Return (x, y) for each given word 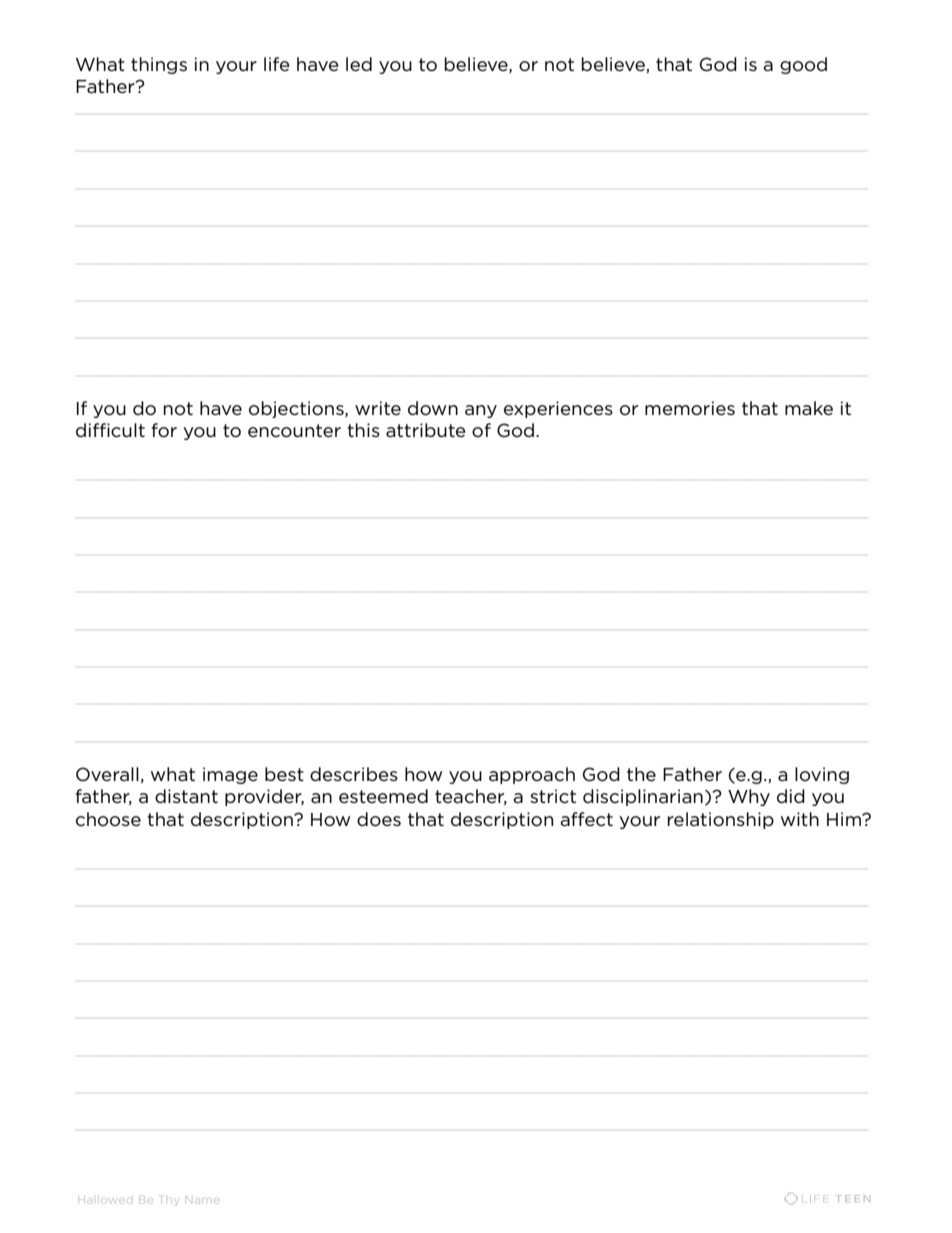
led (359, 64)
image (230, 775)
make (809, 408)
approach (532, 775)
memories (690, 408)
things (159, 65)
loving (822, 775)
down (433, 408)
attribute (426, 430)
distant (186, 796)
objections (297, 409)
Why (749, 797)
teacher (471, 797)
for (164, 430)
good (803, 65)
